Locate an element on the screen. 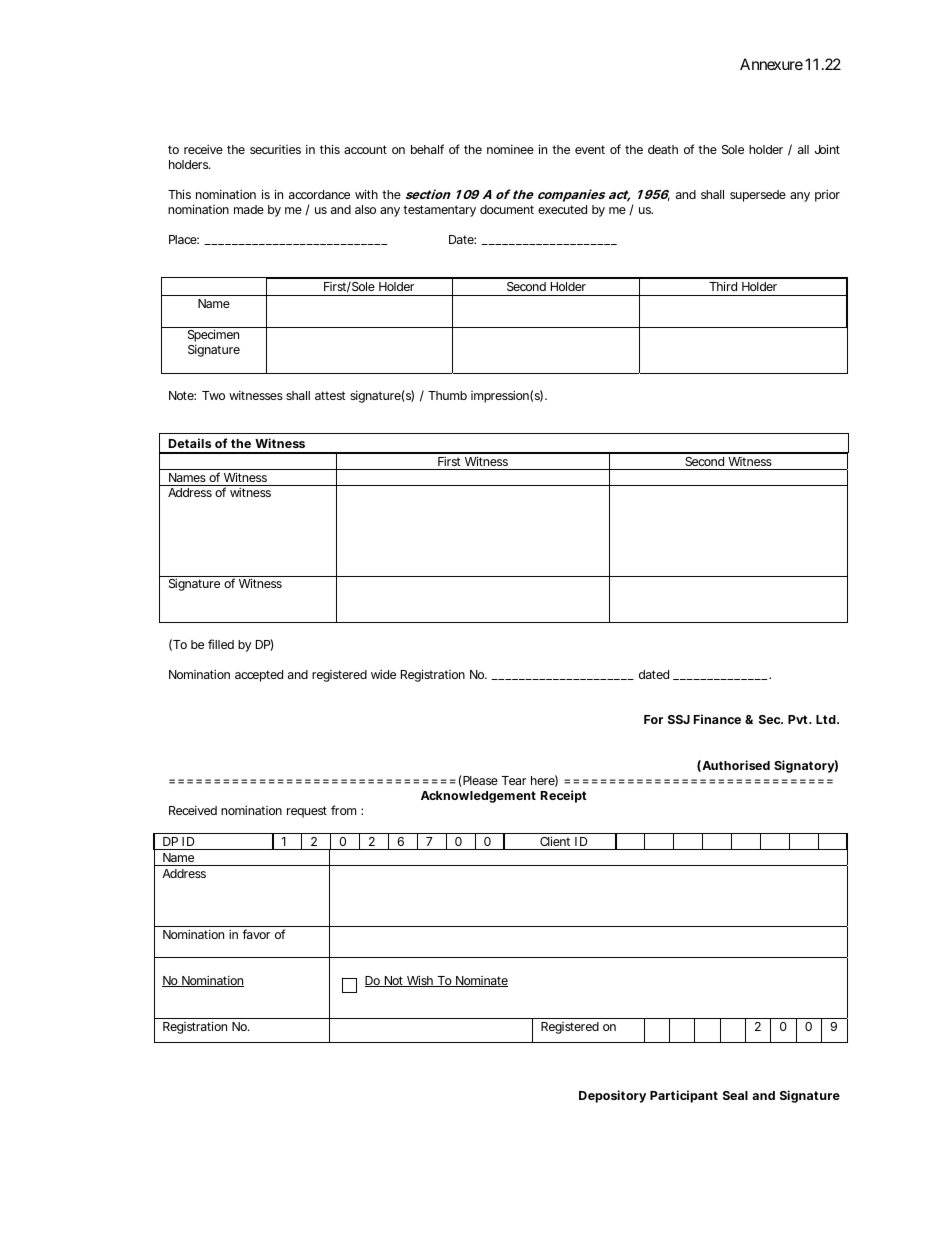 The image size is (952, 1233). securities is located at coordinates (275, 149).
